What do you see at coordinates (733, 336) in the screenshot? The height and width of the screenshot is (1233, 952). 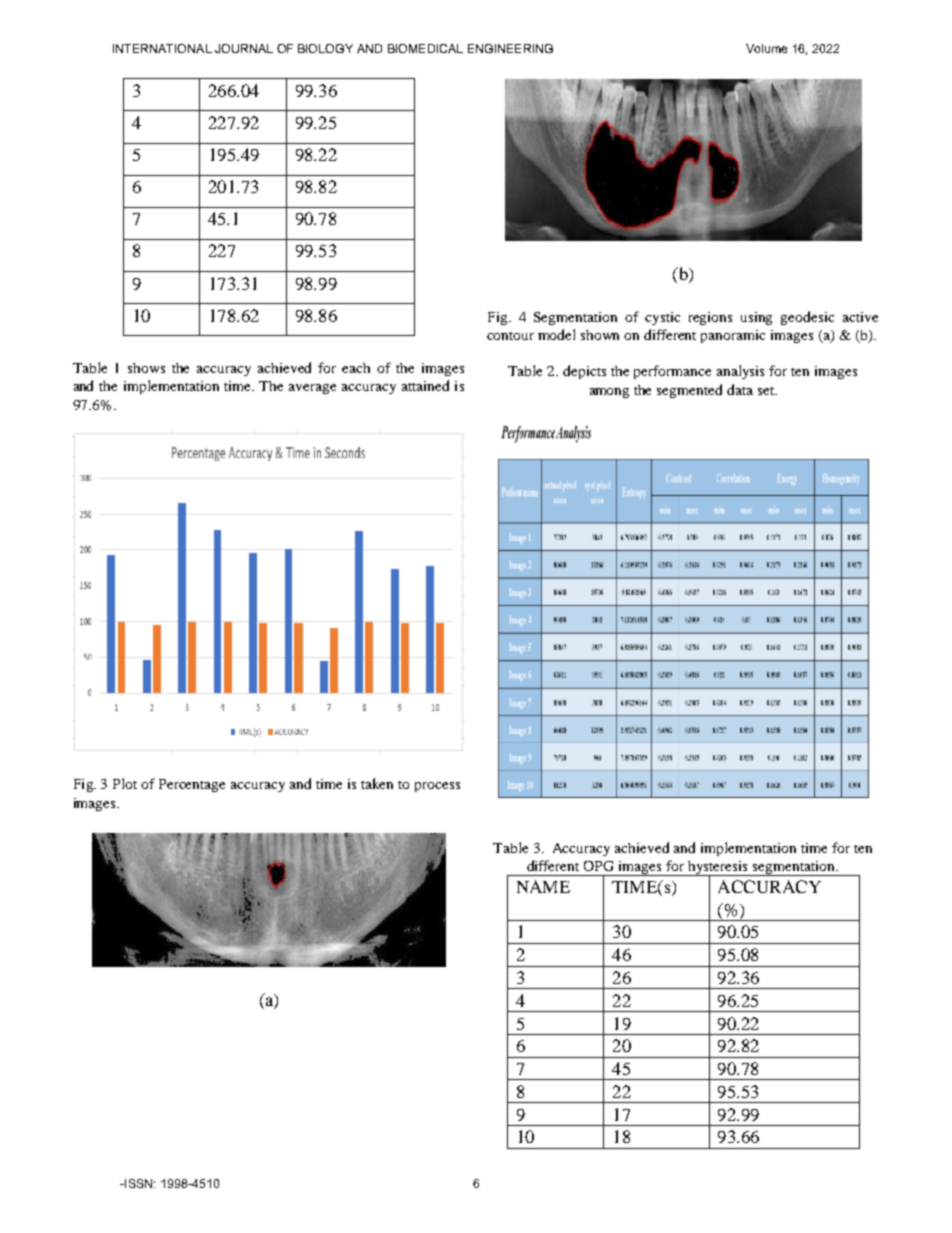 I see `panoramic` at bounding box center [733, 336].
